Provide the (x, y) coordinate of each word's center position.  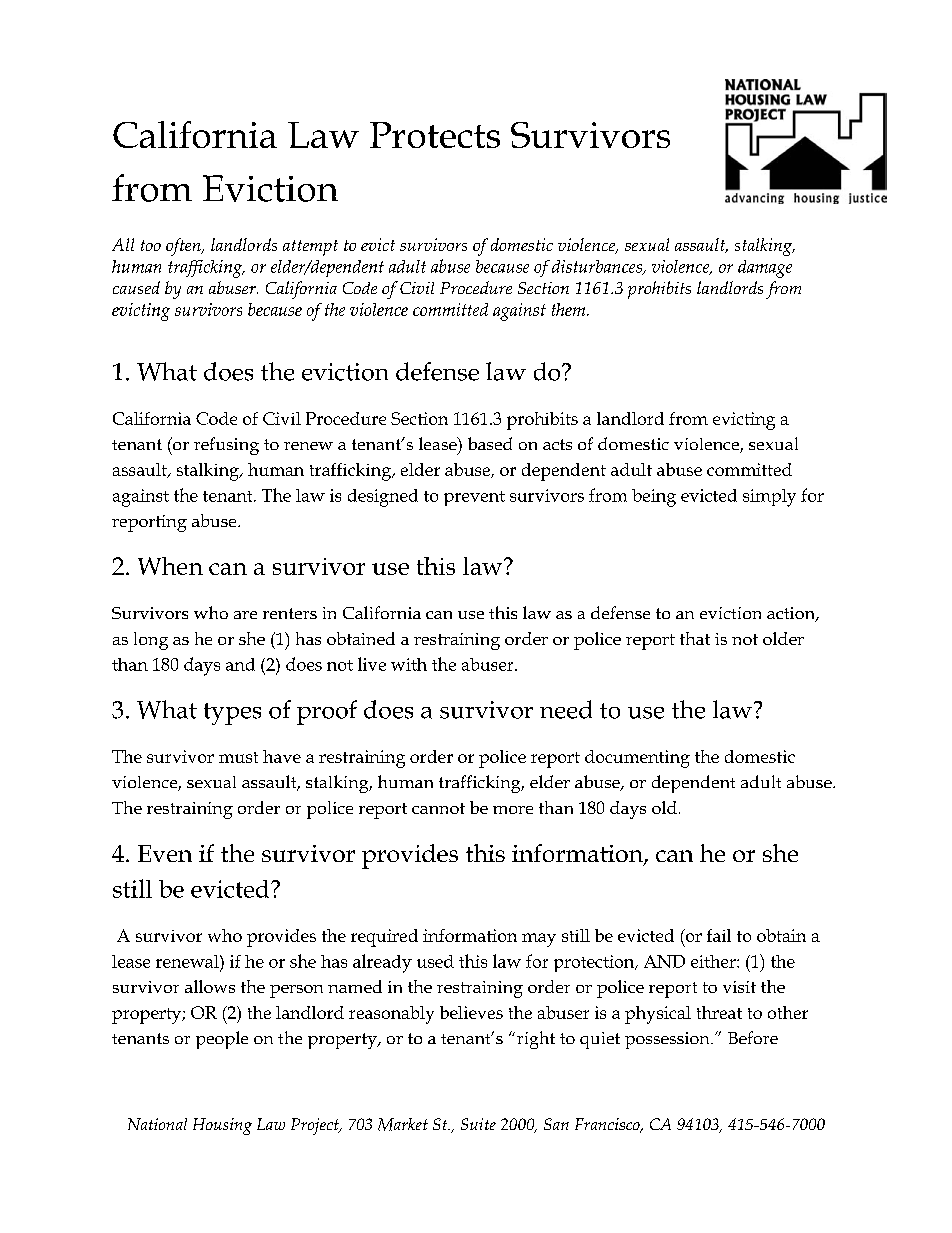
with (409, 664)
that (695, 638)
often (184, 247)
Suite (478, 1124)
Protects (435, 135)
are (245, 615)
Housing (222, 1126)
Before (753, 1037)
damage (765, 269)
